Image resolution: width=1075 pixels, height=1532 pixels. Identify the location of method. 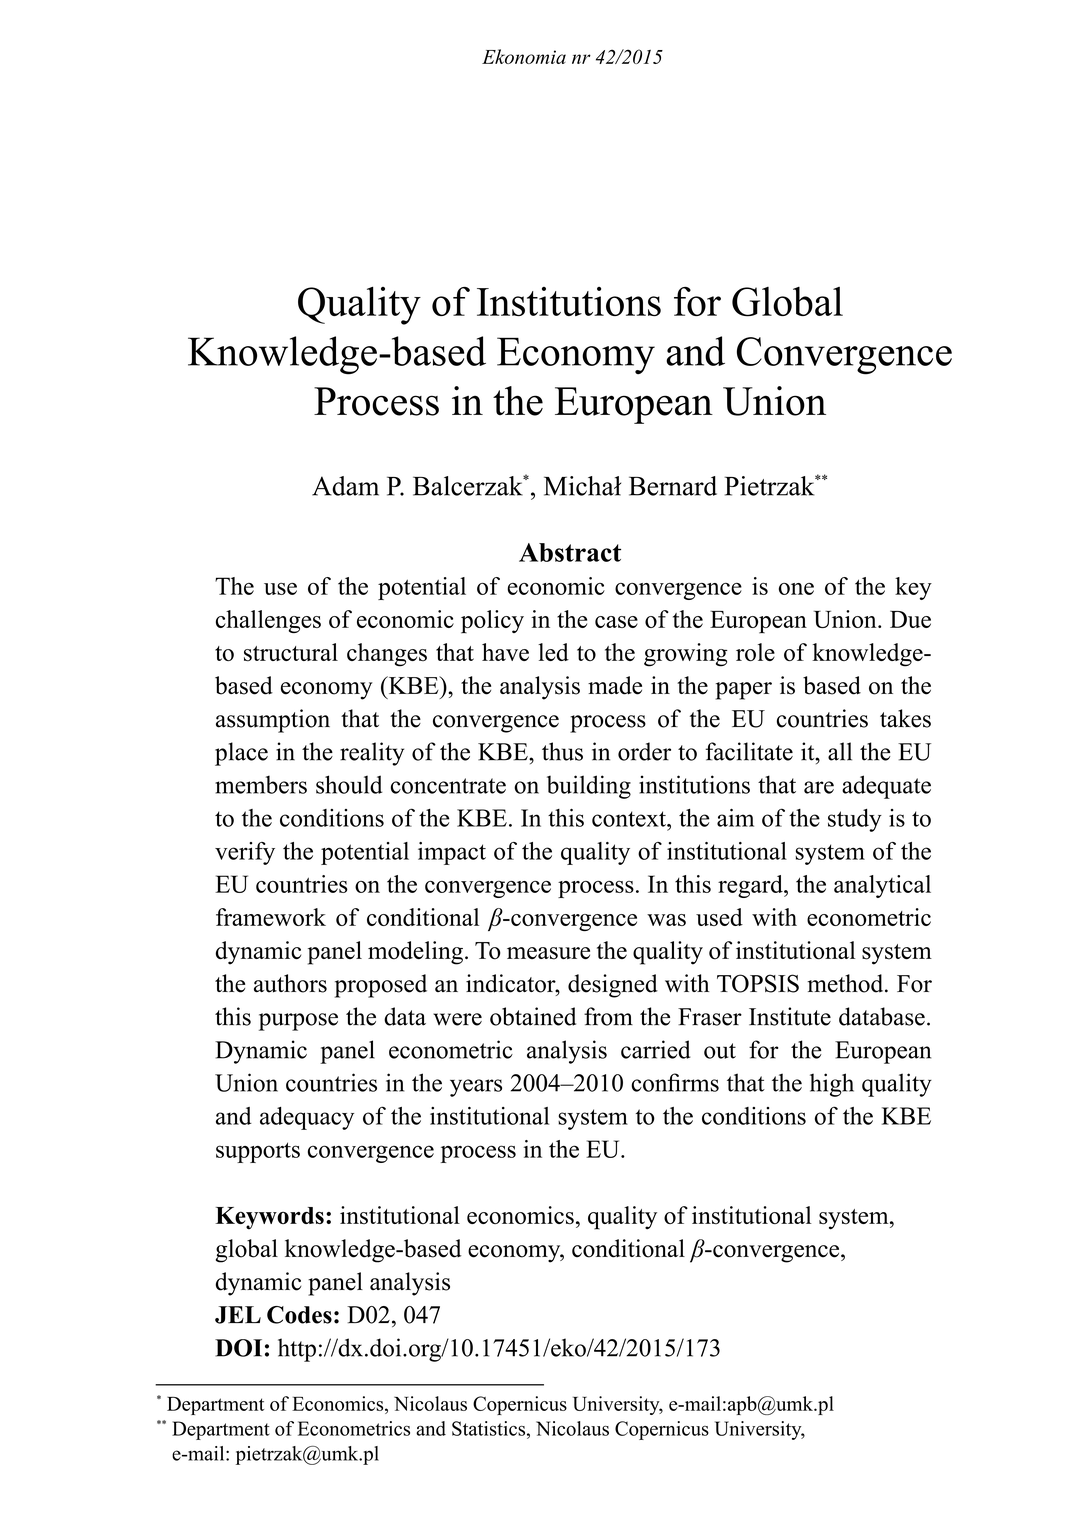
(847, 983).
